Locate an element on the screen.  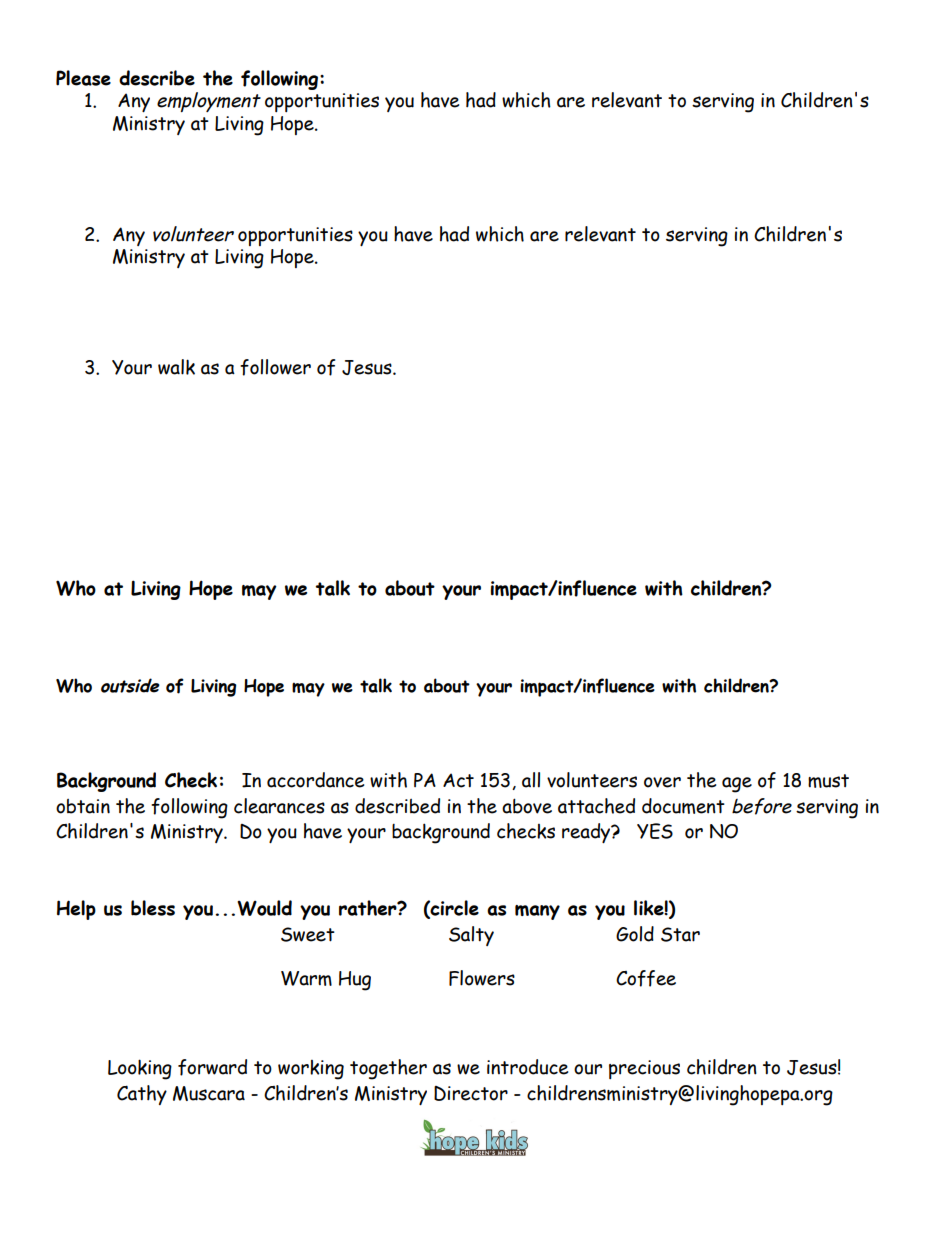
Looking is located at coordinates (140, 1069).
